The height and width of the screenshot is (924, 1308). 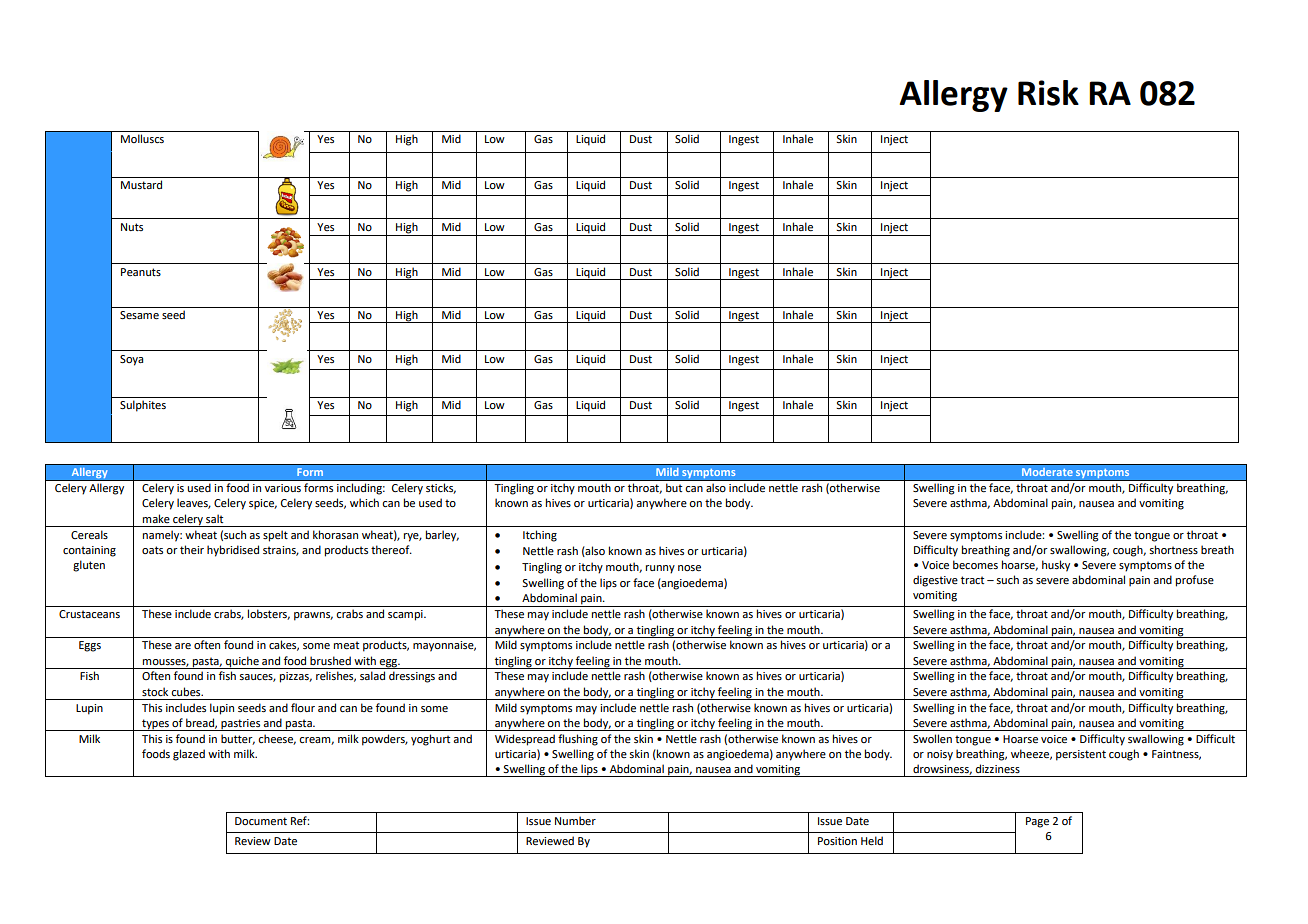 What do you see at coordinates (1056, 566) in the screenshot?
I see `husky` at bounding box center [1056, 566].
